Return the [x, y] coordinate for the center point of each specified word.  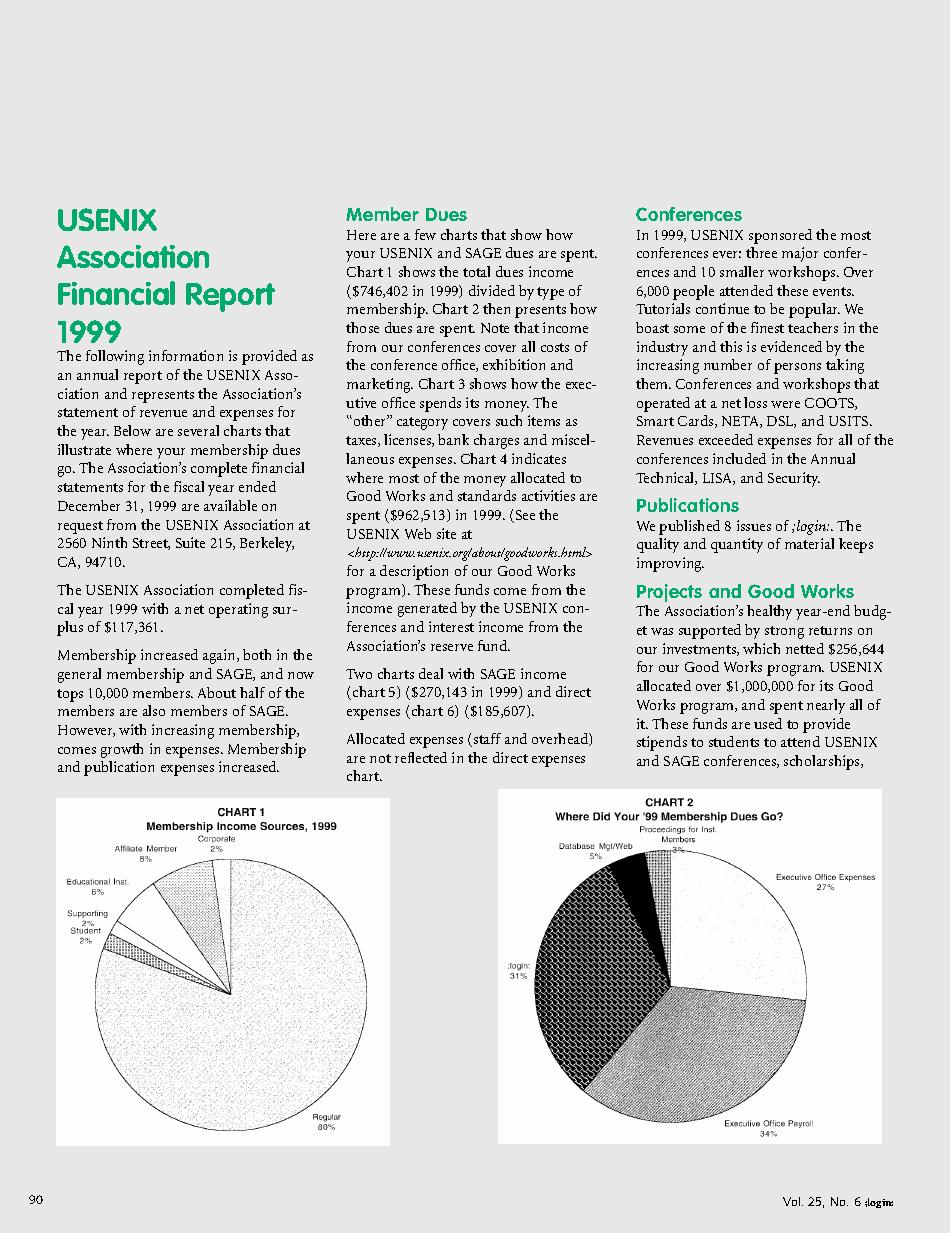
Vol [793, 1201]
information [186, 355]
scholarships [823, 762]
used [768, 723]
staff [487, 738]
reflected [421, 757]
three [761, 252]
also [154, 710]
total [476, 271]
